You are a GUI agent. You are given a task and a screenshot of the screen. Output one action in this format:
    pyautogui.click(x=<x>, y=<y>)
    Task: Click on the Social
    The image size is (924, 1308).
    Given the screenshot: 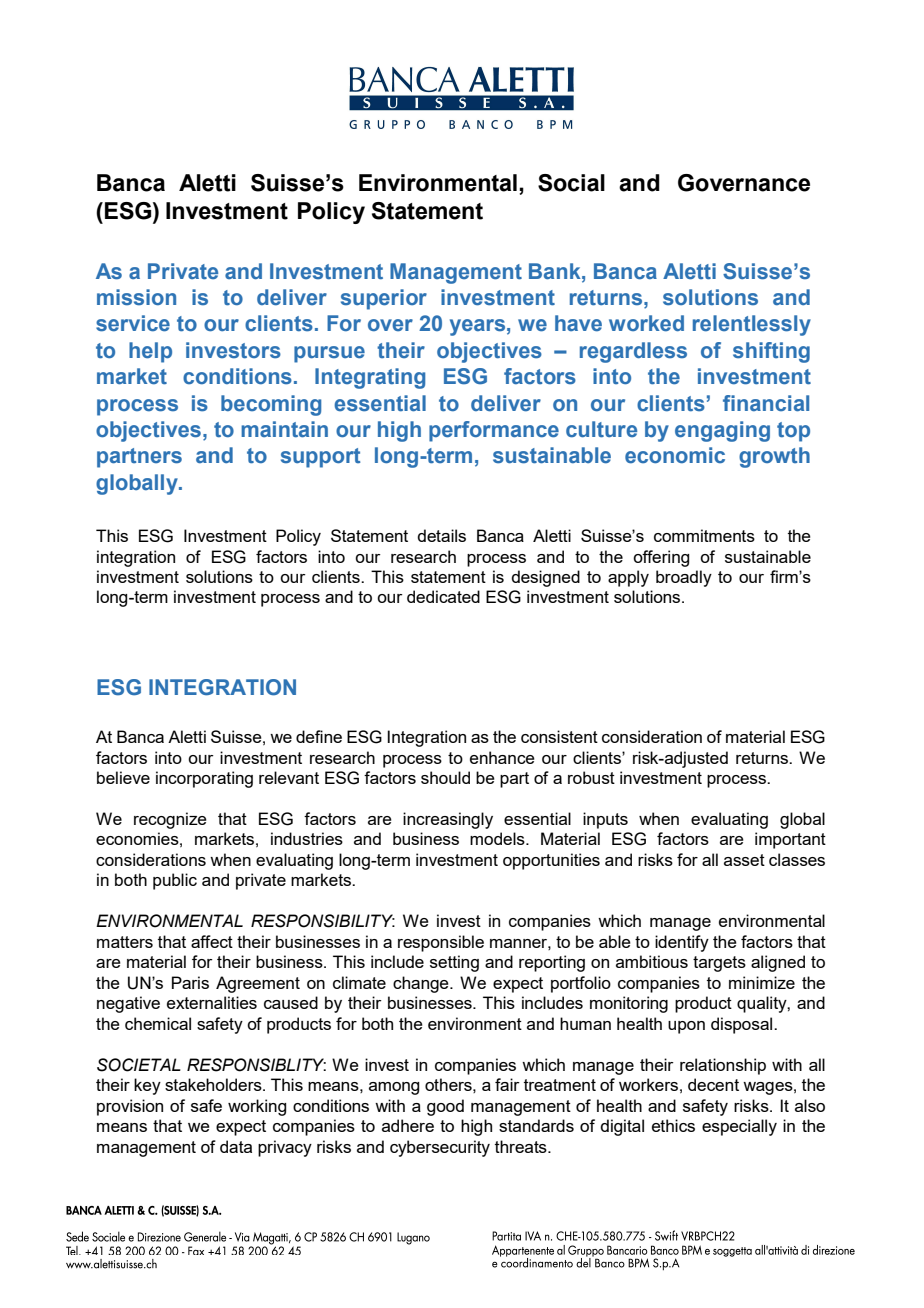 What is the action you would take?
    pyautogui.click(x=571, y=183)
